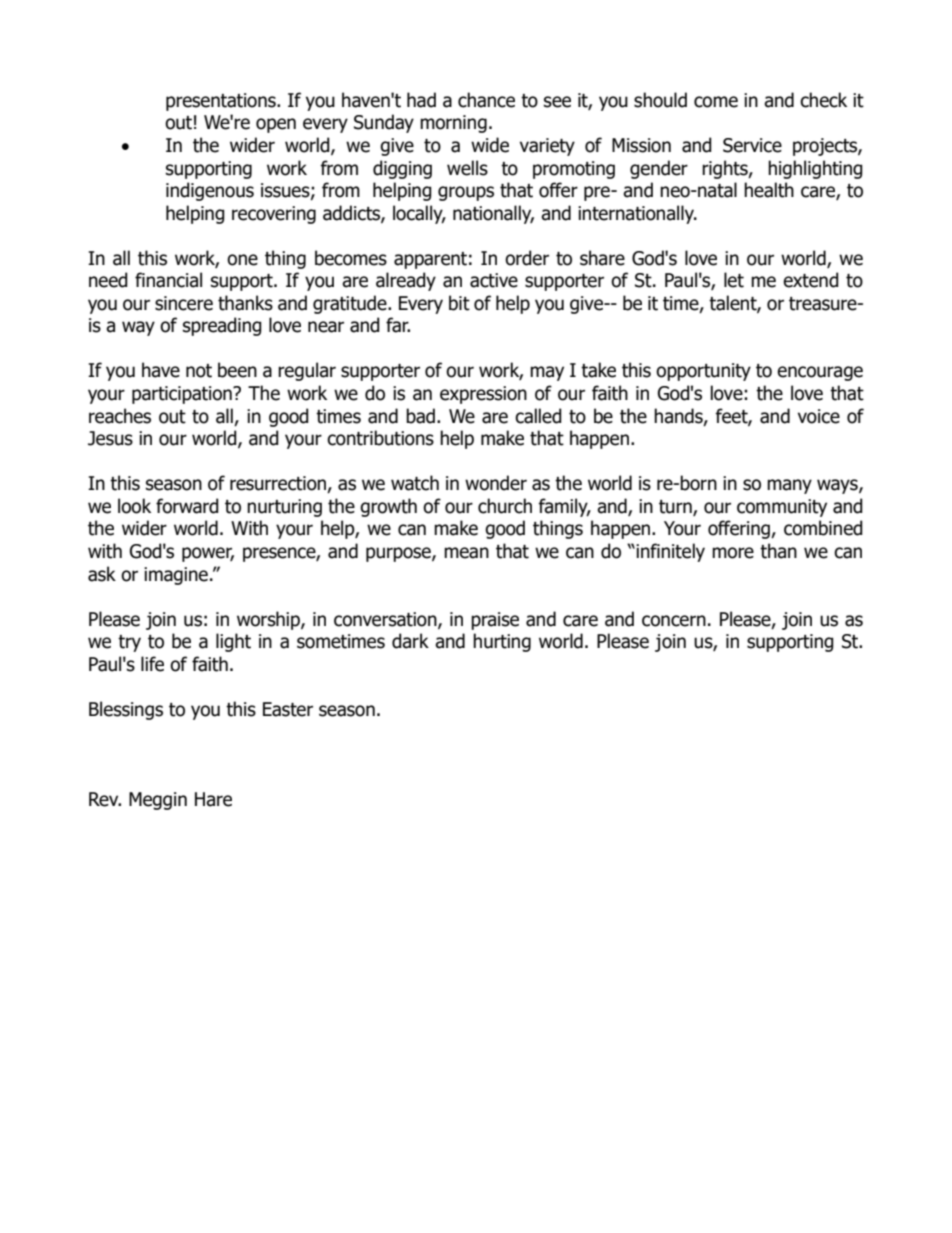 The image size is (952, 1233). I want to click on opportunity, so click(703, 372).
